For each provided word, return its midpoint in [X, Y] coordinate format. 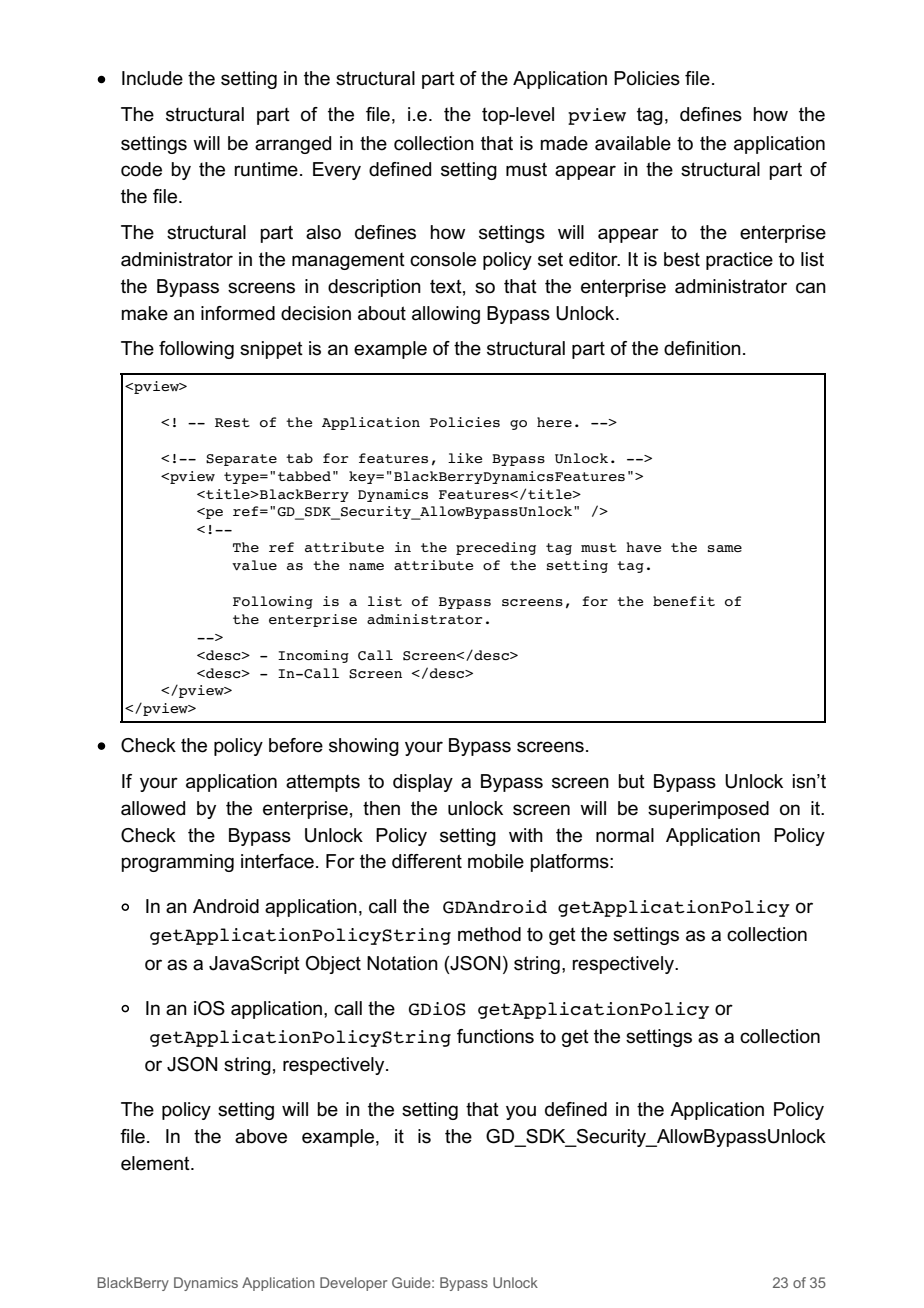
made [564, 143]
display [423, 783]
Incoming [313, 656]
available [633, 143]
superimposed [708, 810]
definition [702, 348]
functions [495, 1036]
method [489, 934]
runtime [266, 169]
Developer [354, 1284]
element [156, 1163]
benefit [684, 601]
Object [333, 965]
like [465, 458]
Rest [232, 422]
